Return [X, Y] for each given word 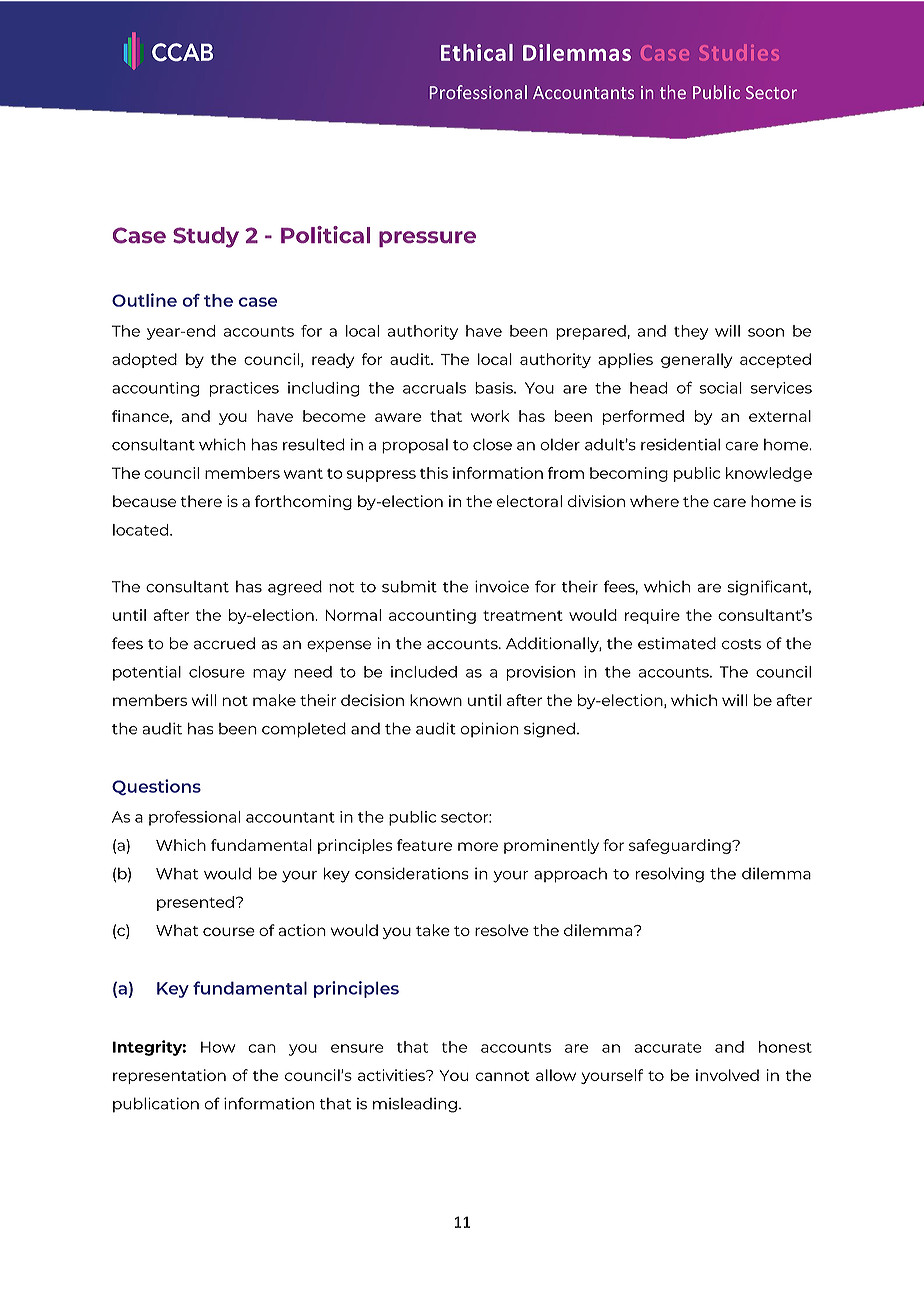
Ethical [477, 52]
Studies [739, 52]
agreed [295, 588]
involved [727, 1075]
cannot [503, 1076]
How [218, 1047]
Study [206, 237]
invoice [502, 586]
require [652, 616]
